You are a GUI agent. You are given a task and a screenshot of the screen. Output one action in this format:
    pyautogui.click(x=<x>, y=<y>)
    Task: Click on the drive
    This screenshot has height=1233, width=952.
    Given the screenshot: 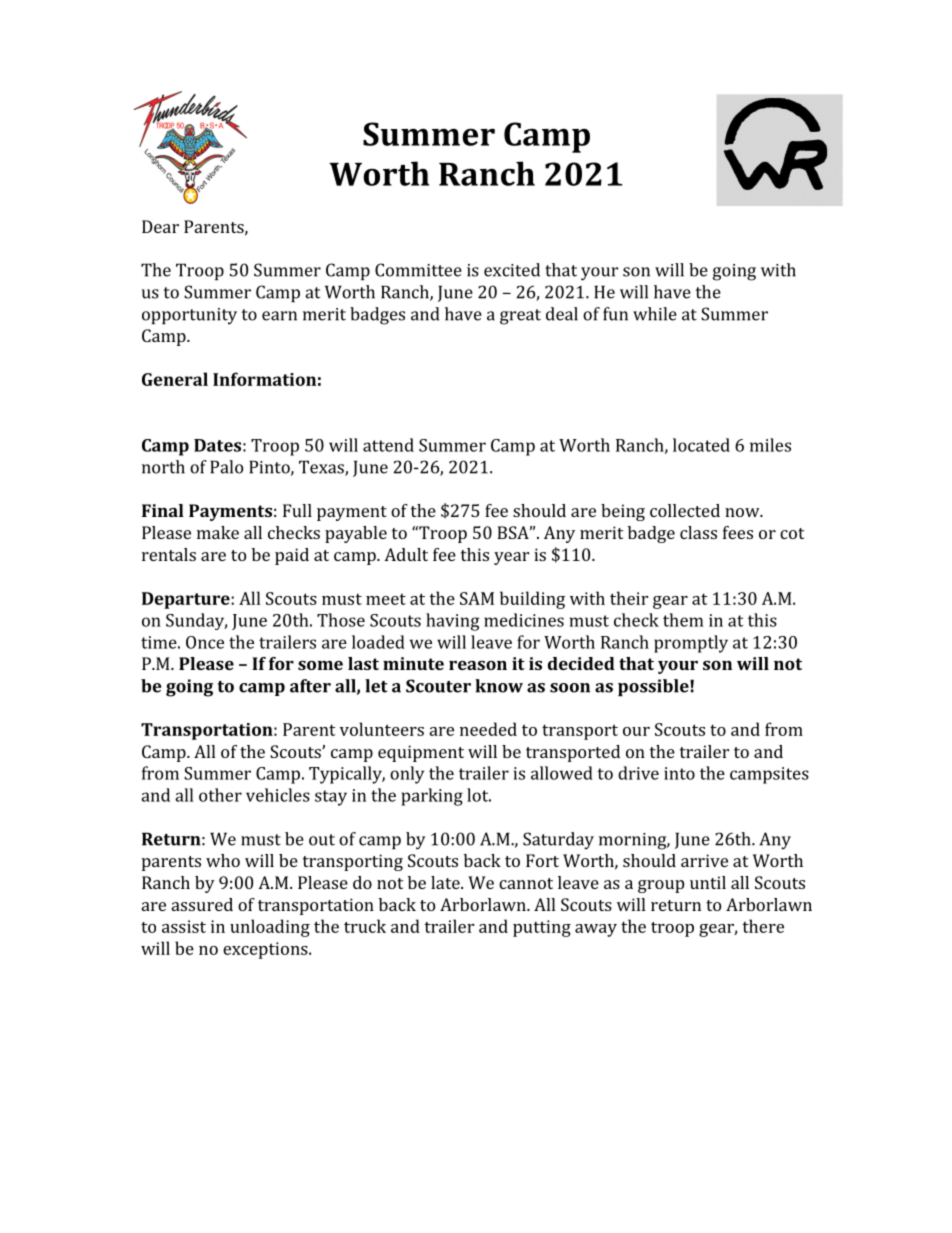 What is the action you would take?
    pyautogui.click(x=638, y=773)
